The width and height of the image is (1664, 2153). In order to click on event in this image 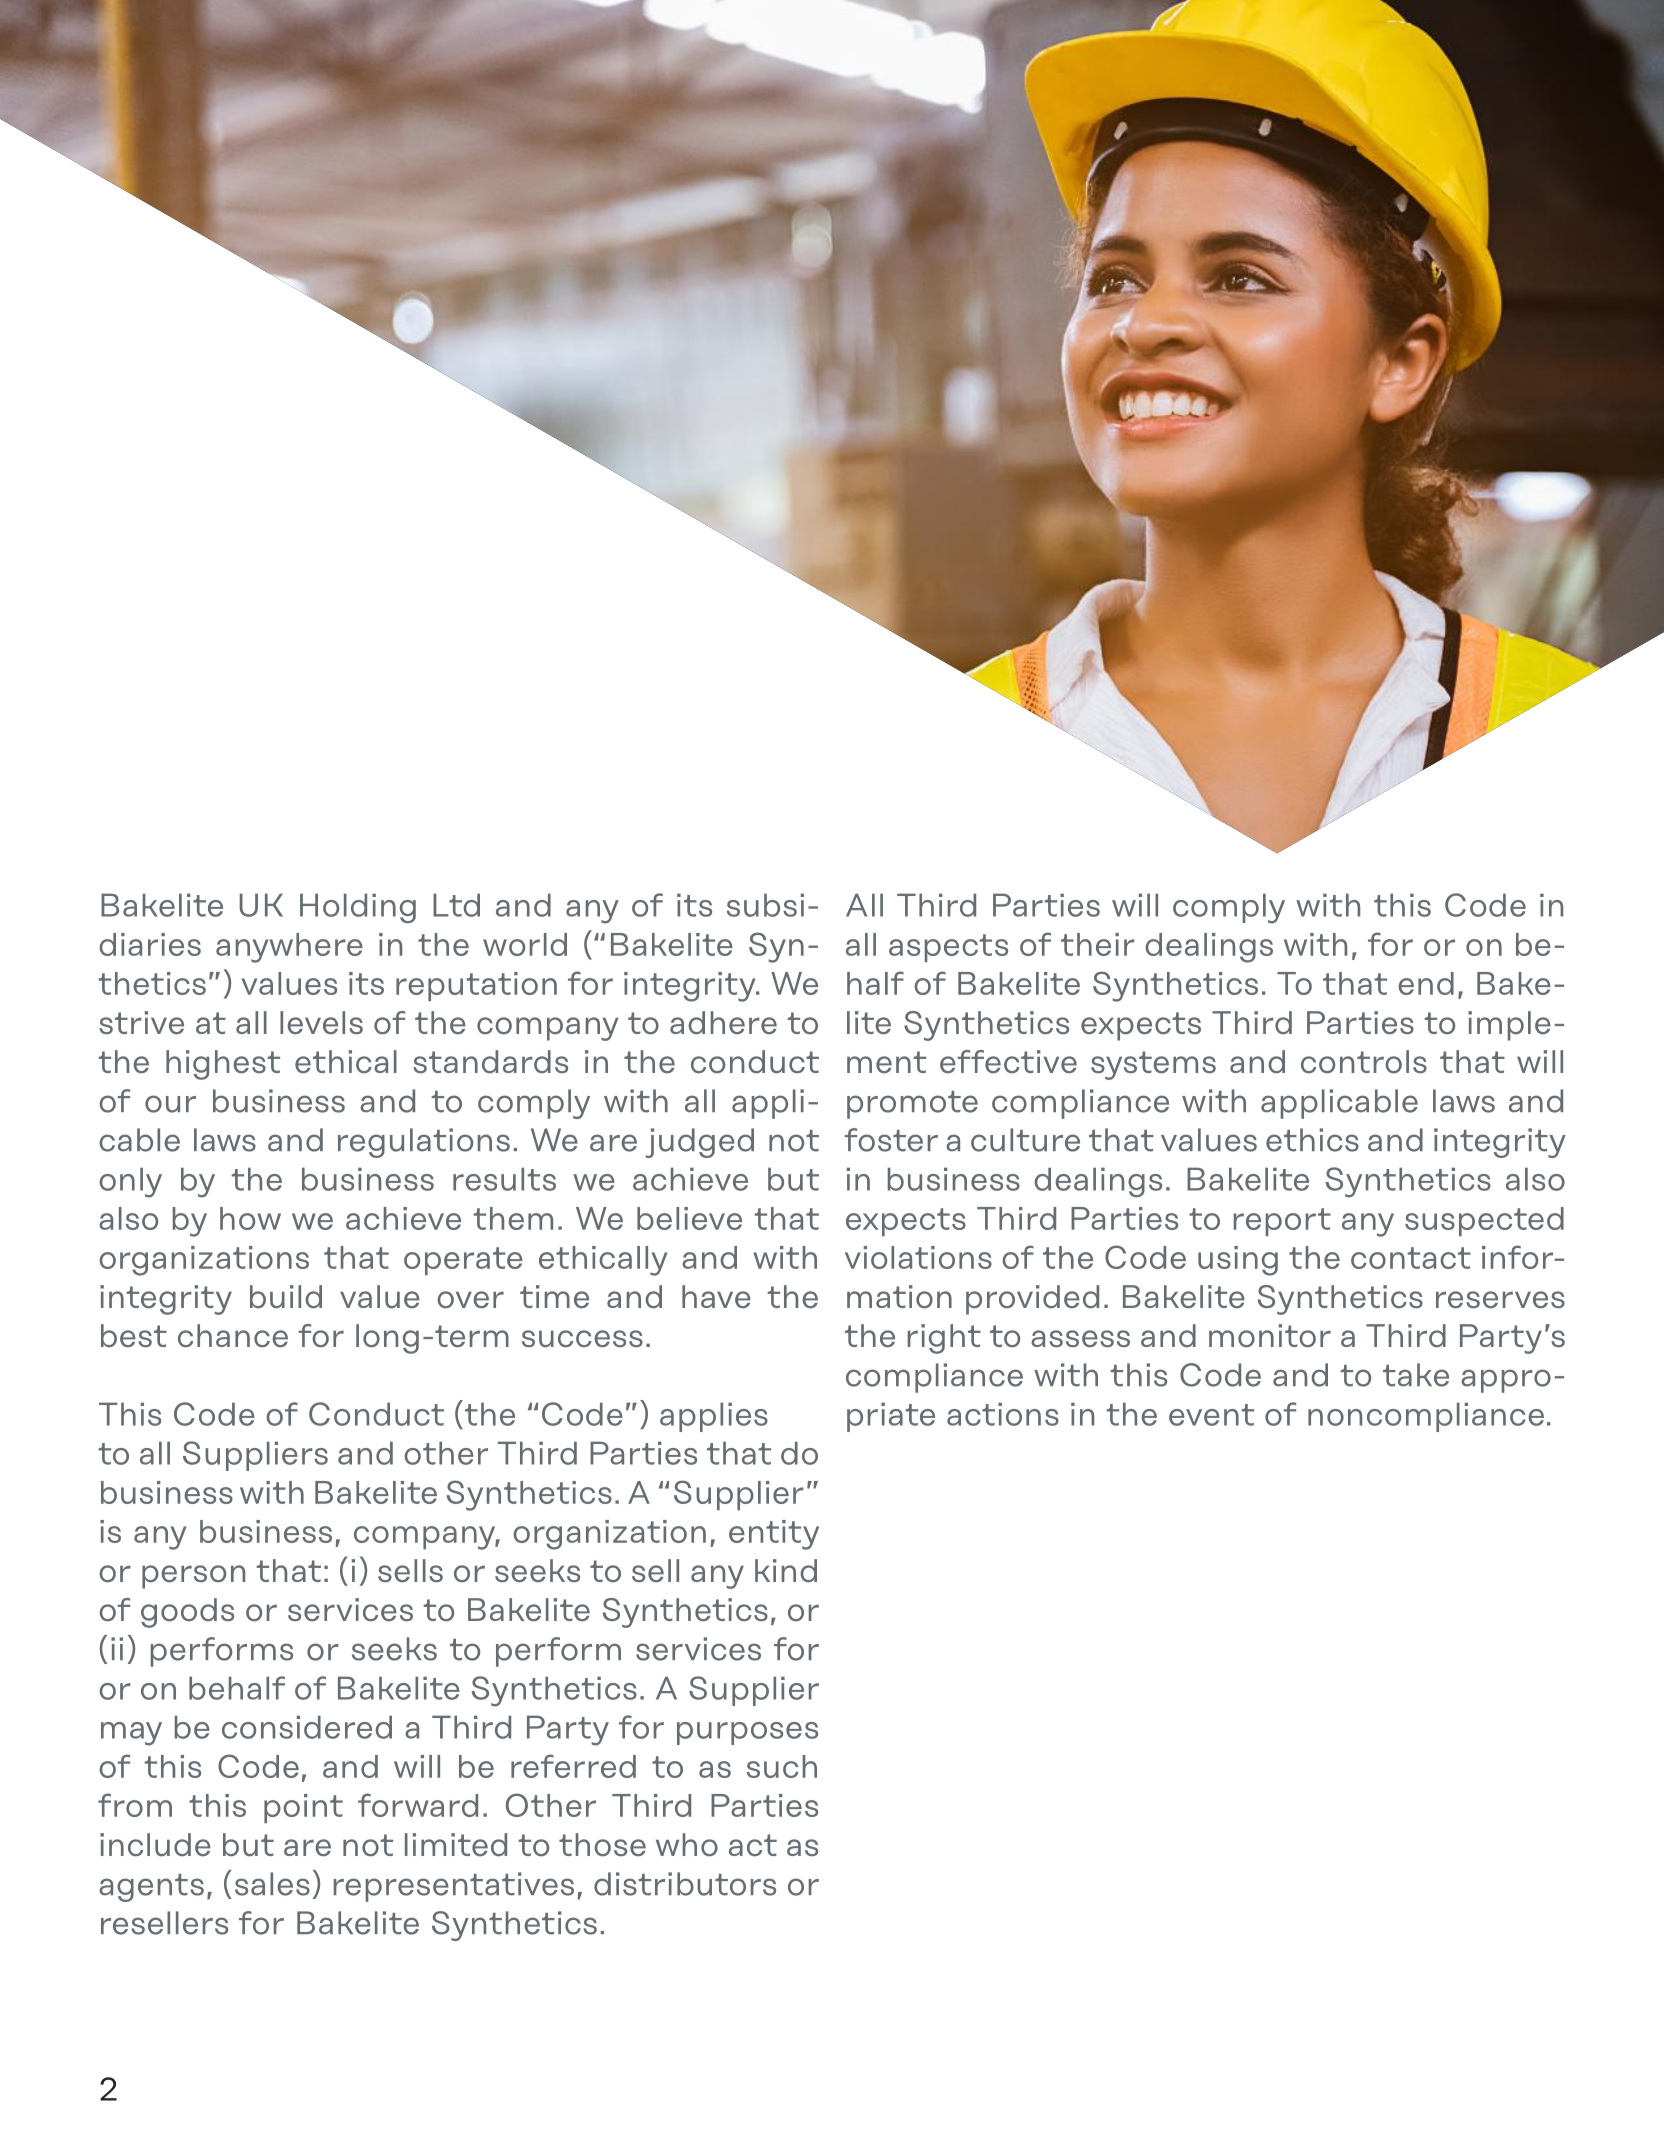, I will do `click(1211, 1415)`.
